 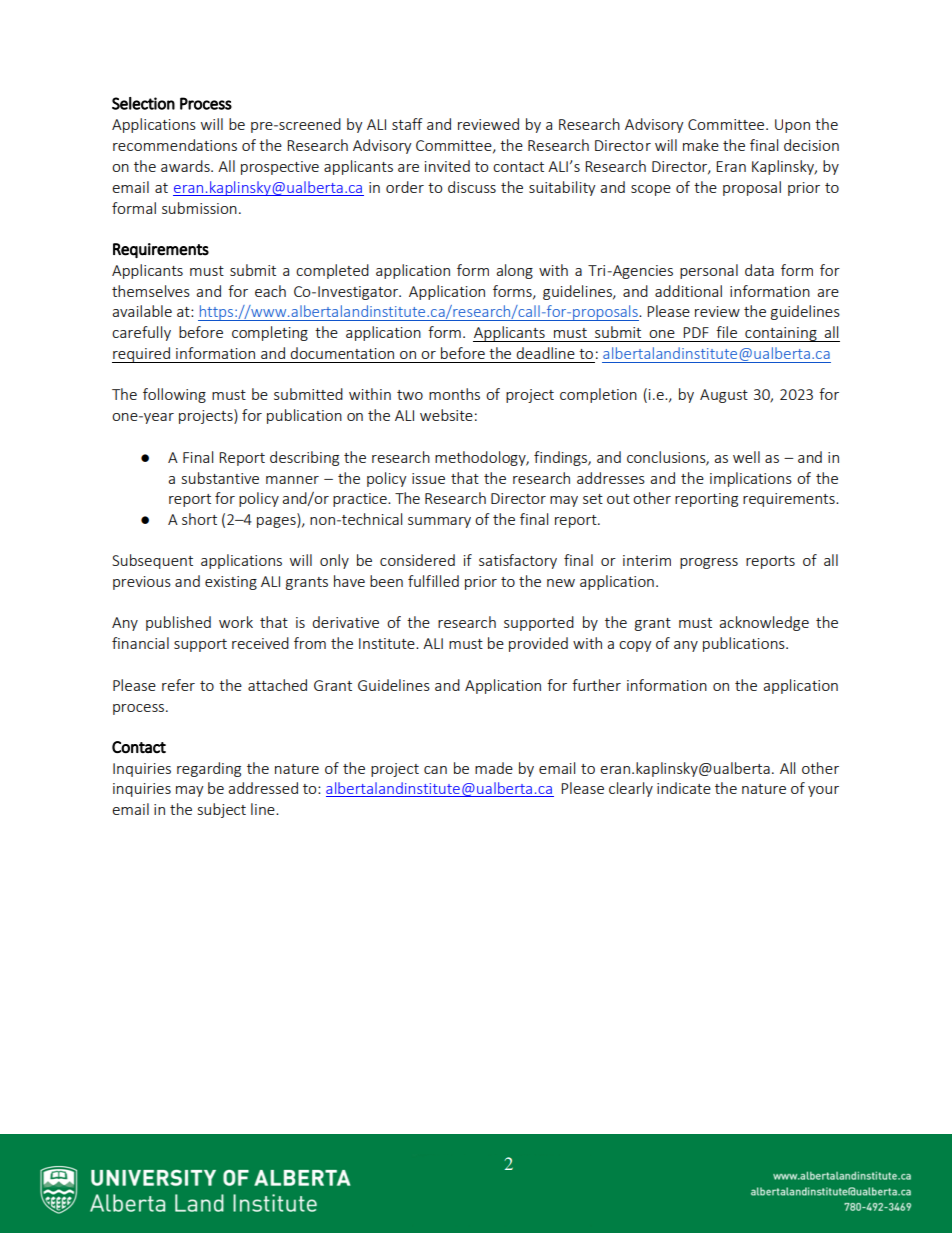 I want to click on staff, so click(x=407, y=124).
